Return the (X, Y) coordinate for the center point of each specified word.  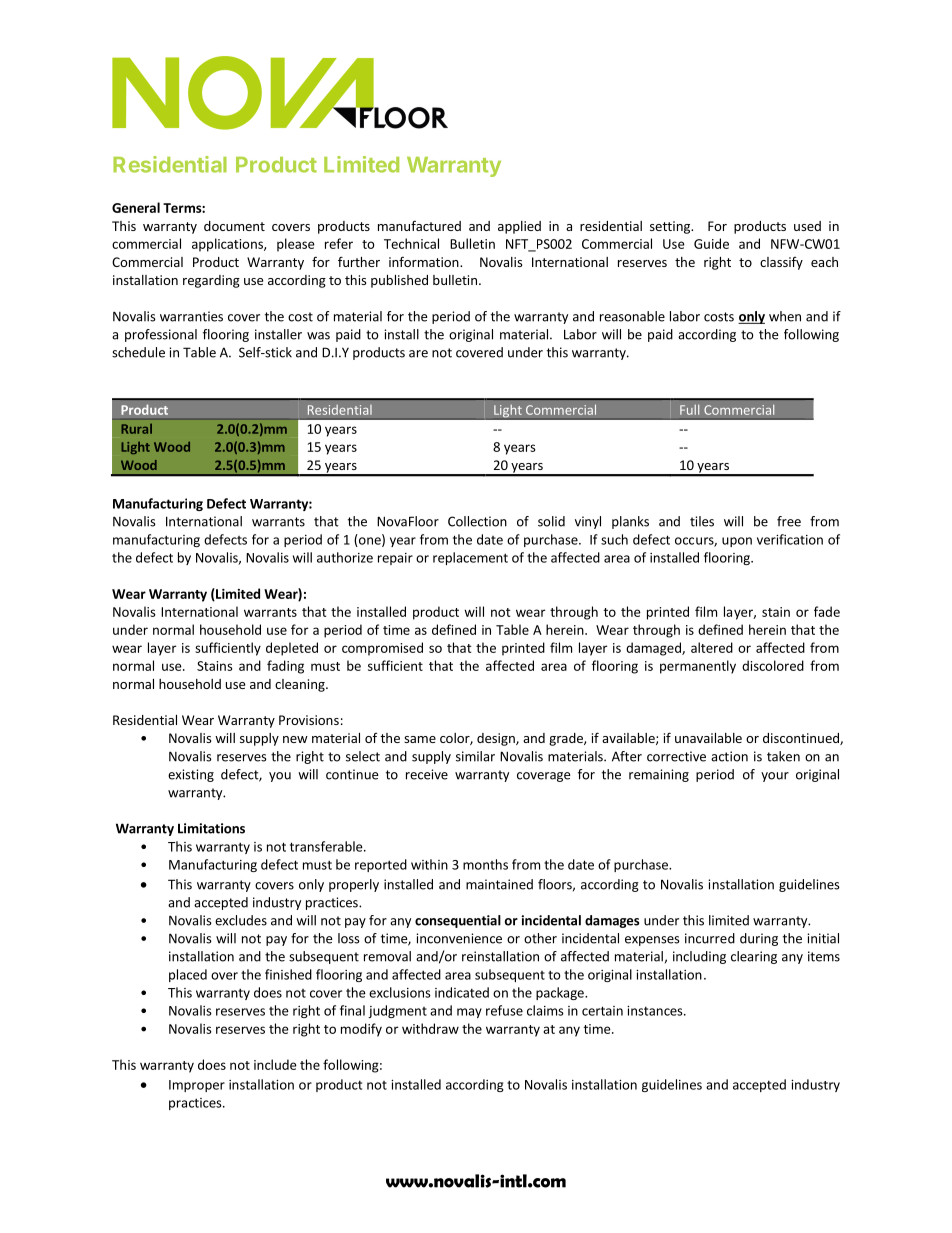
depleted (292, 649)
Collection (477, 521)
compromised (382, 649)
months (485, 864)
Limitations (211, 828)
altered (712, 647)
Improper (197, 1086)
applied (519, 227)
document (234, 226)
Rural (136, 429)
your (775, 777)
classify (781, 263)
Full (689, 409)
